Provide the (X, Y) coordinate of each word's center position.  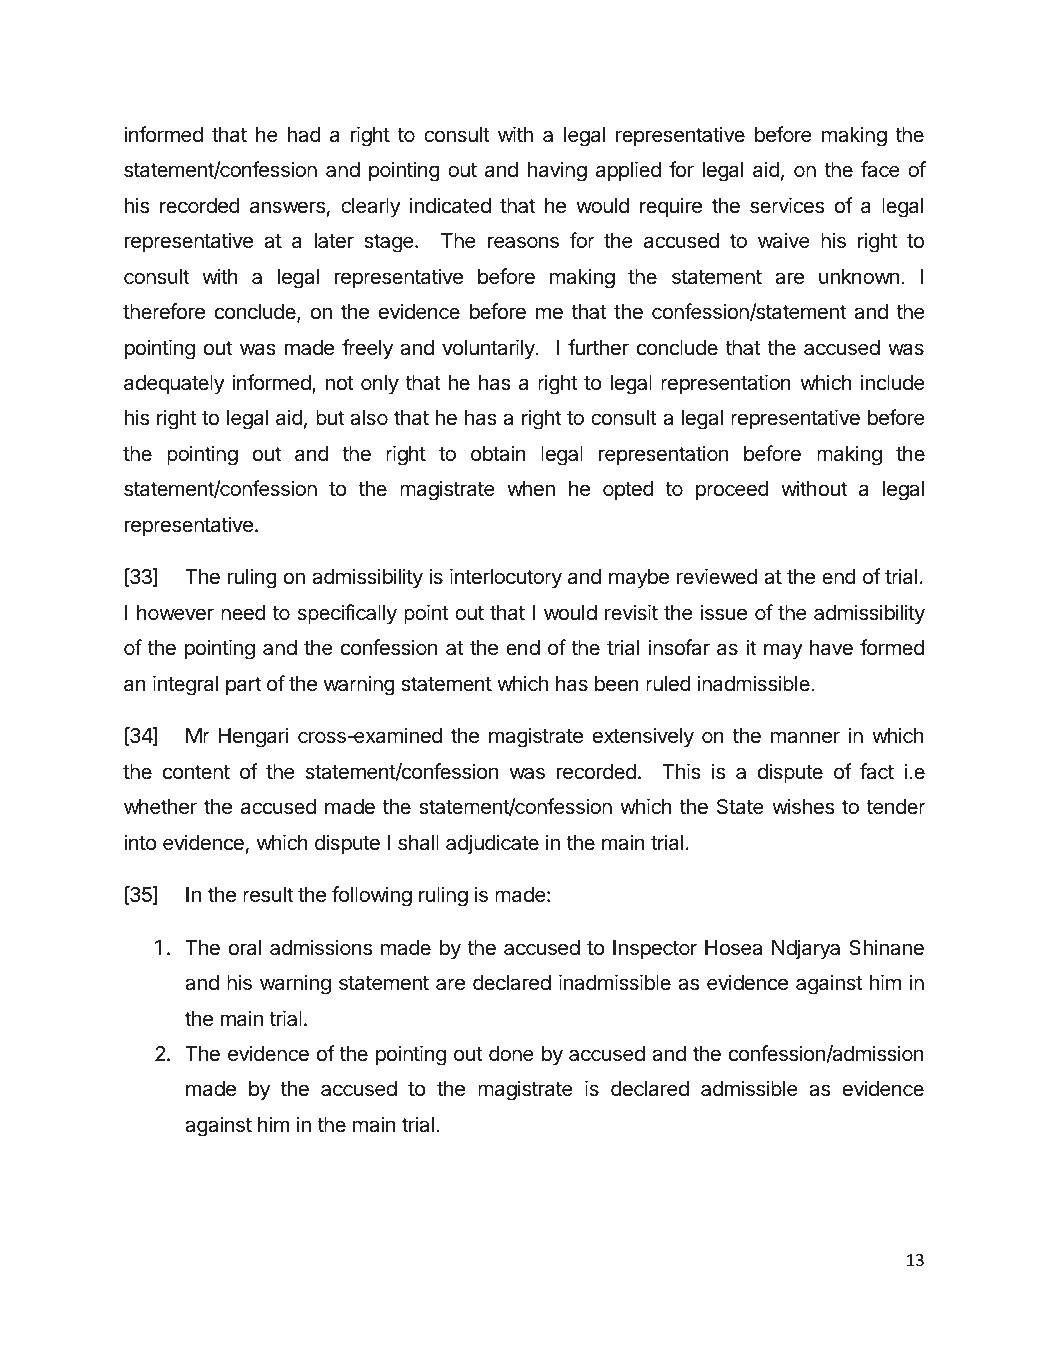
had (304, 135)
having (557, 171)
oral (245, 948)
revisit (631, 612)
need (243, 613)
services (787, 205)
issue (724, 612)
